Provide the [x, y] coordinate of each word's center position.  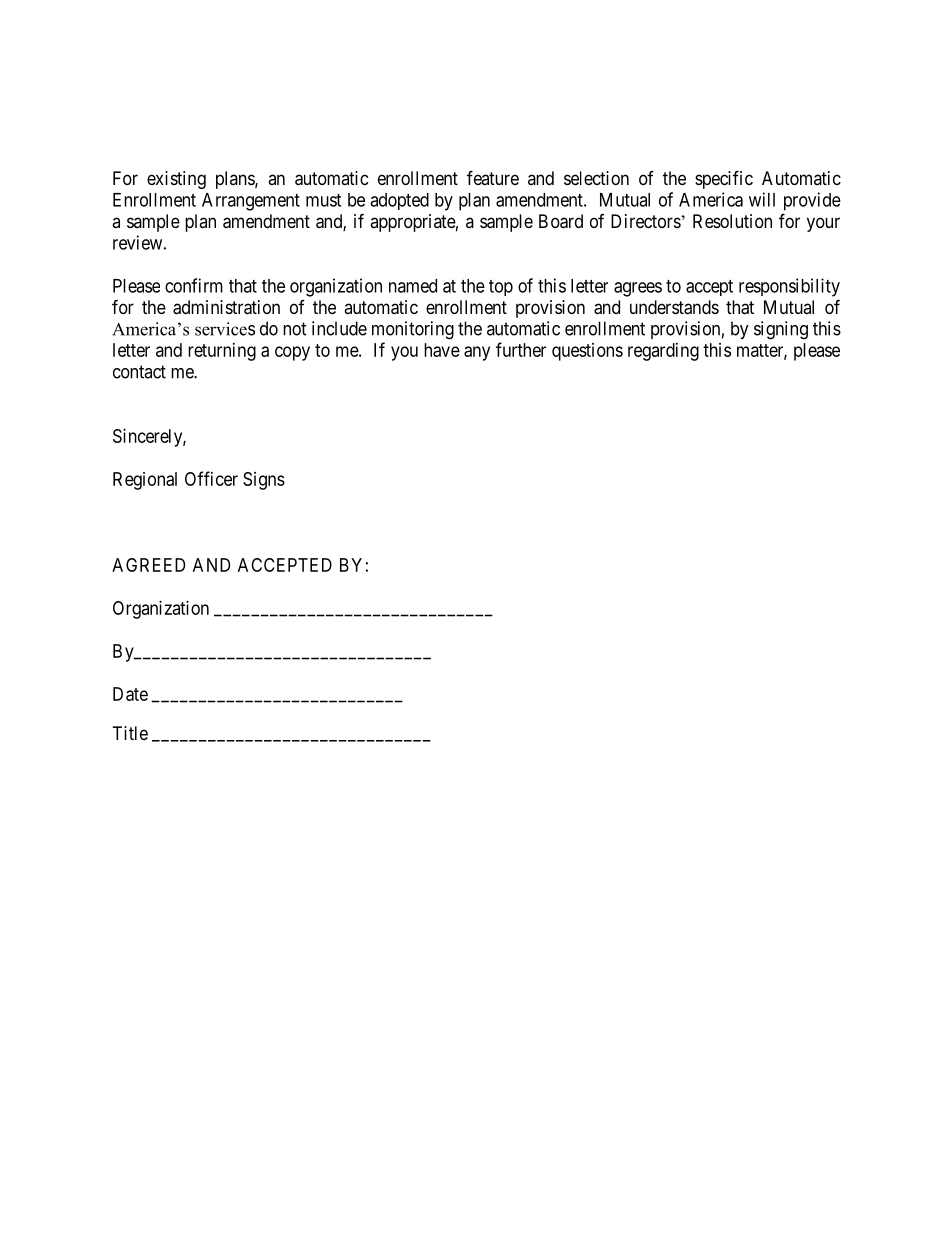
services [225, 329]
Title [130, 733]
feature [493, 177]
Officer [211, 478]
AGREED [148, 565]
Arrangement [251, 202]
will [762, 199]
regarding [663, 352]
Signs [264, 481]
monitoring [413, 330]
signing [781, 330]
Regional [145, 481]
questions [587, 352]
